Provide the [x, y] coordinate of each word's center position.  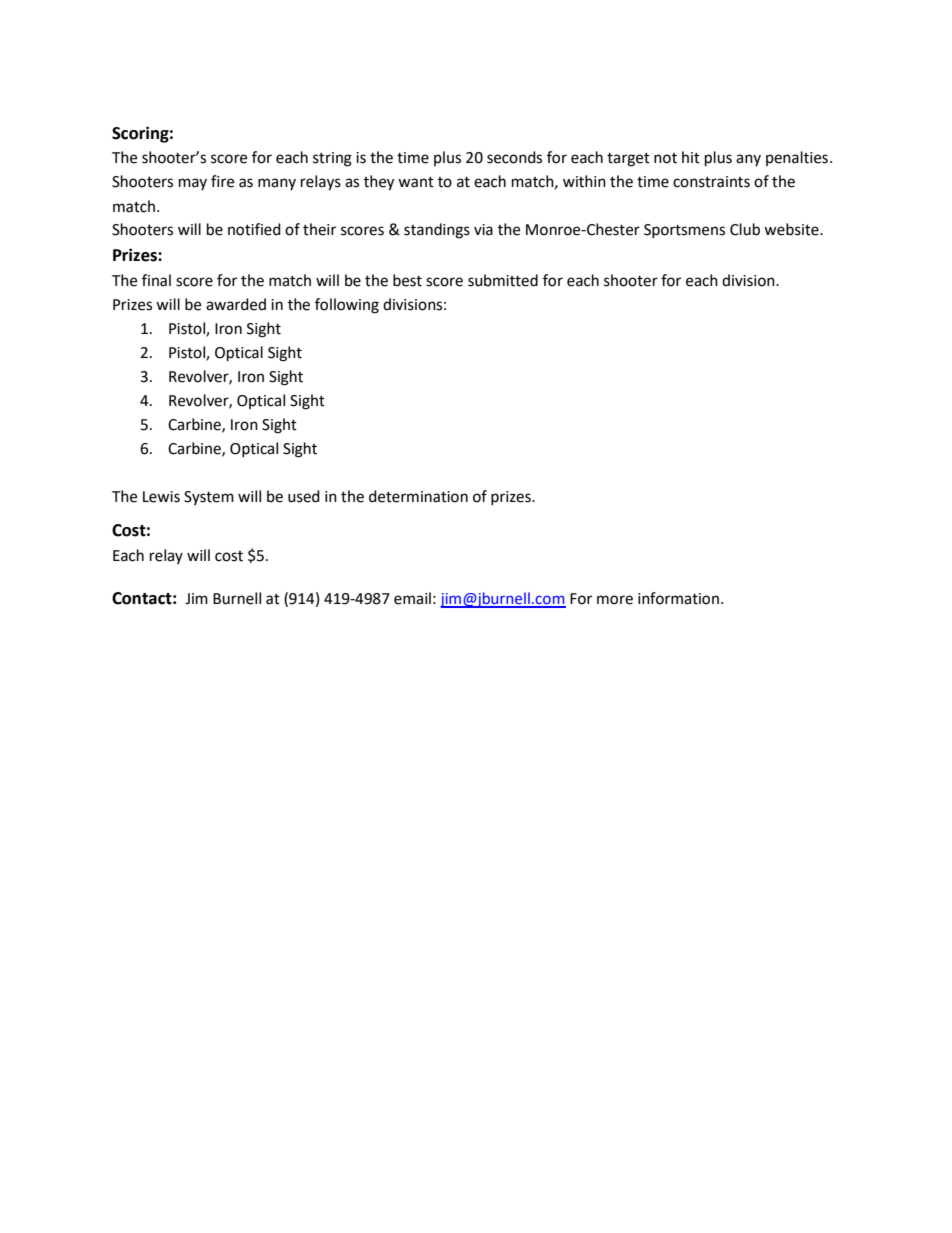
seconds [514, 157]
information [678, 598]
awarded [236, 304]
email [412, 598]
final [156, 280]
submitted [503, 280]
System [209, 498]
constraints [711, 182]
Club [745, 229]
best [407, 280]
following [347, 306]
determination [418, 496]
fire [222, 181]
